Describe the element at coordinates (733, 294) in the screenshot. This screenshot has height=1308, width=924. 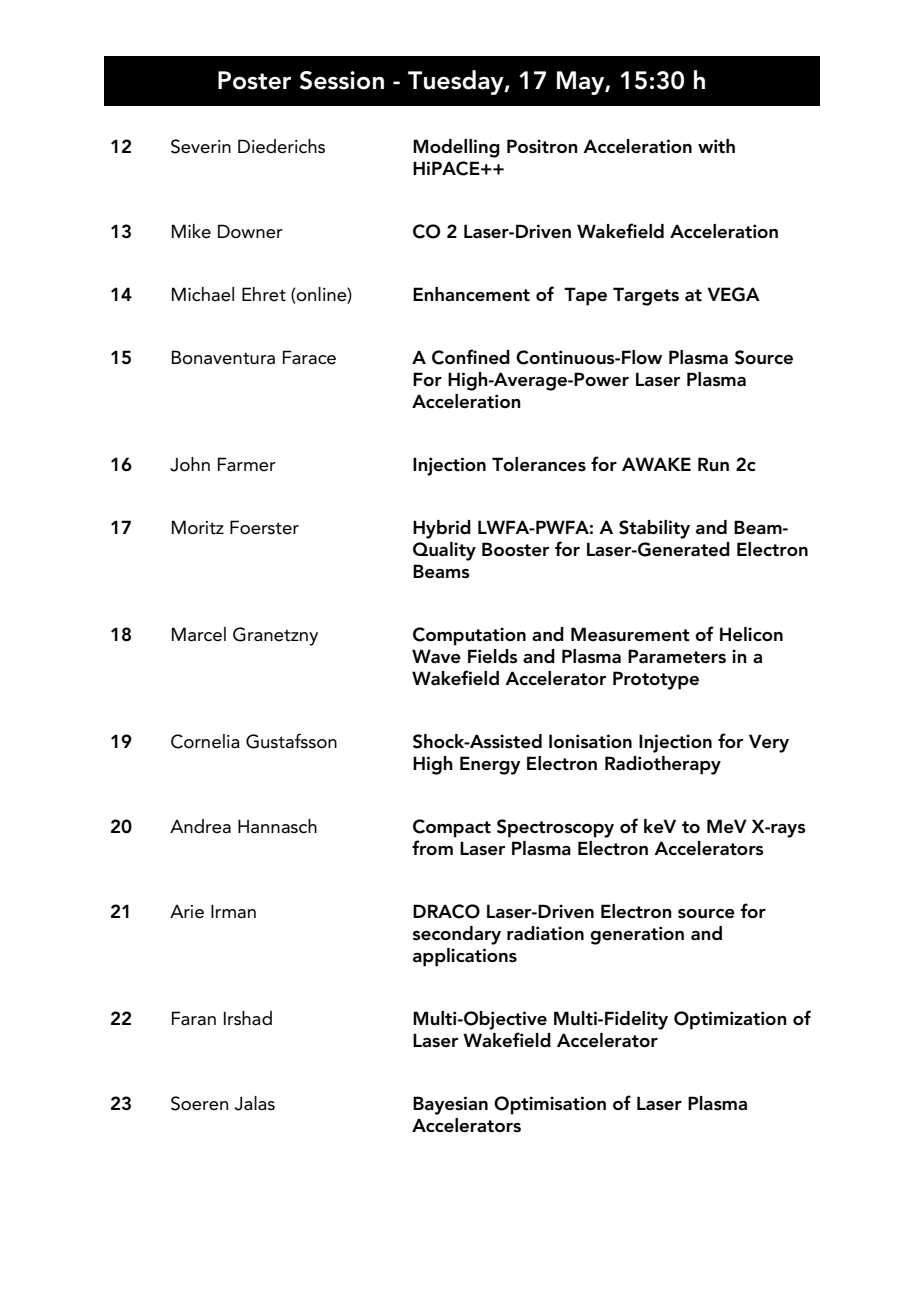
I see `VEGA` at that location.
